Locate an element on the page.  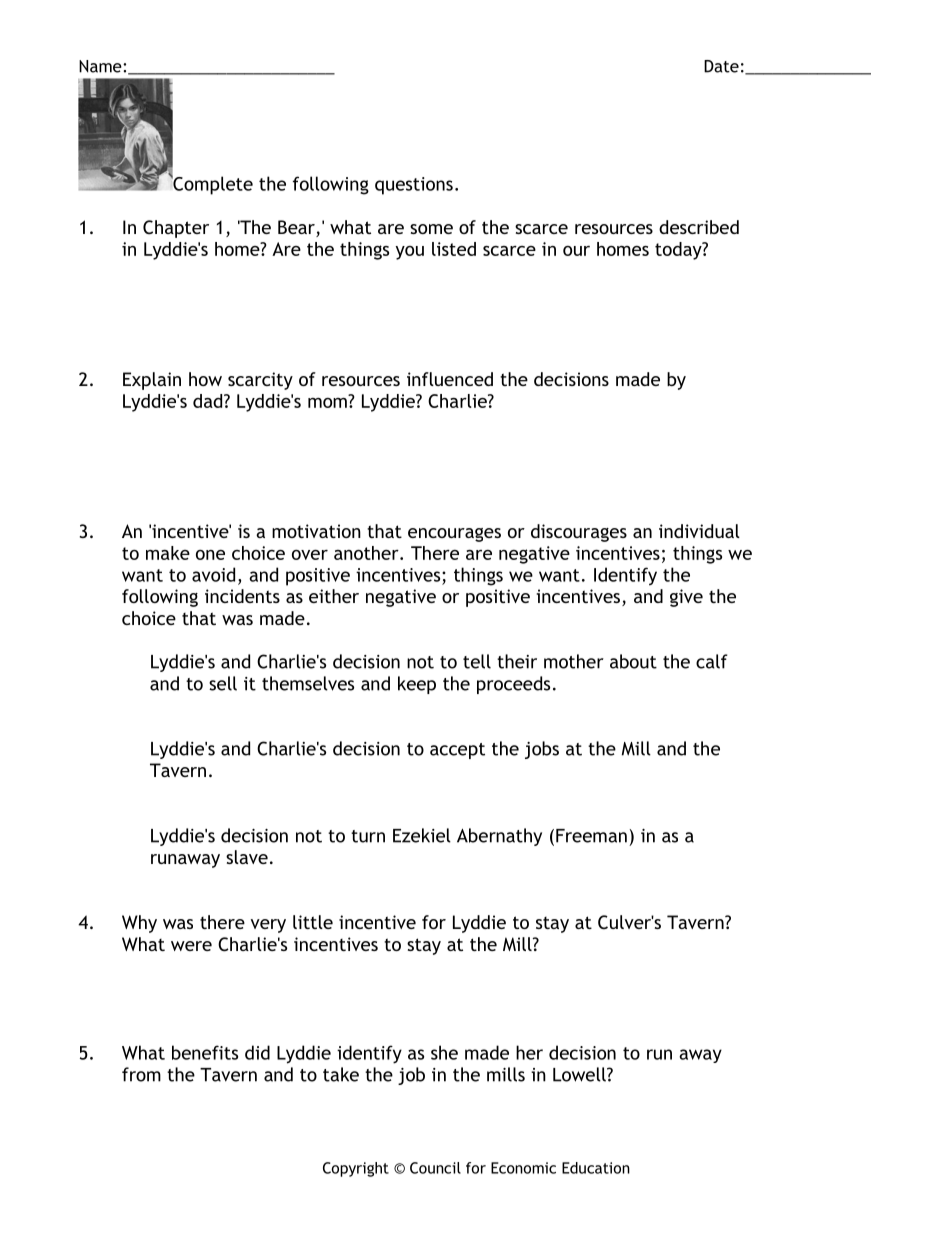
about is located at coordinates (633, 661).
